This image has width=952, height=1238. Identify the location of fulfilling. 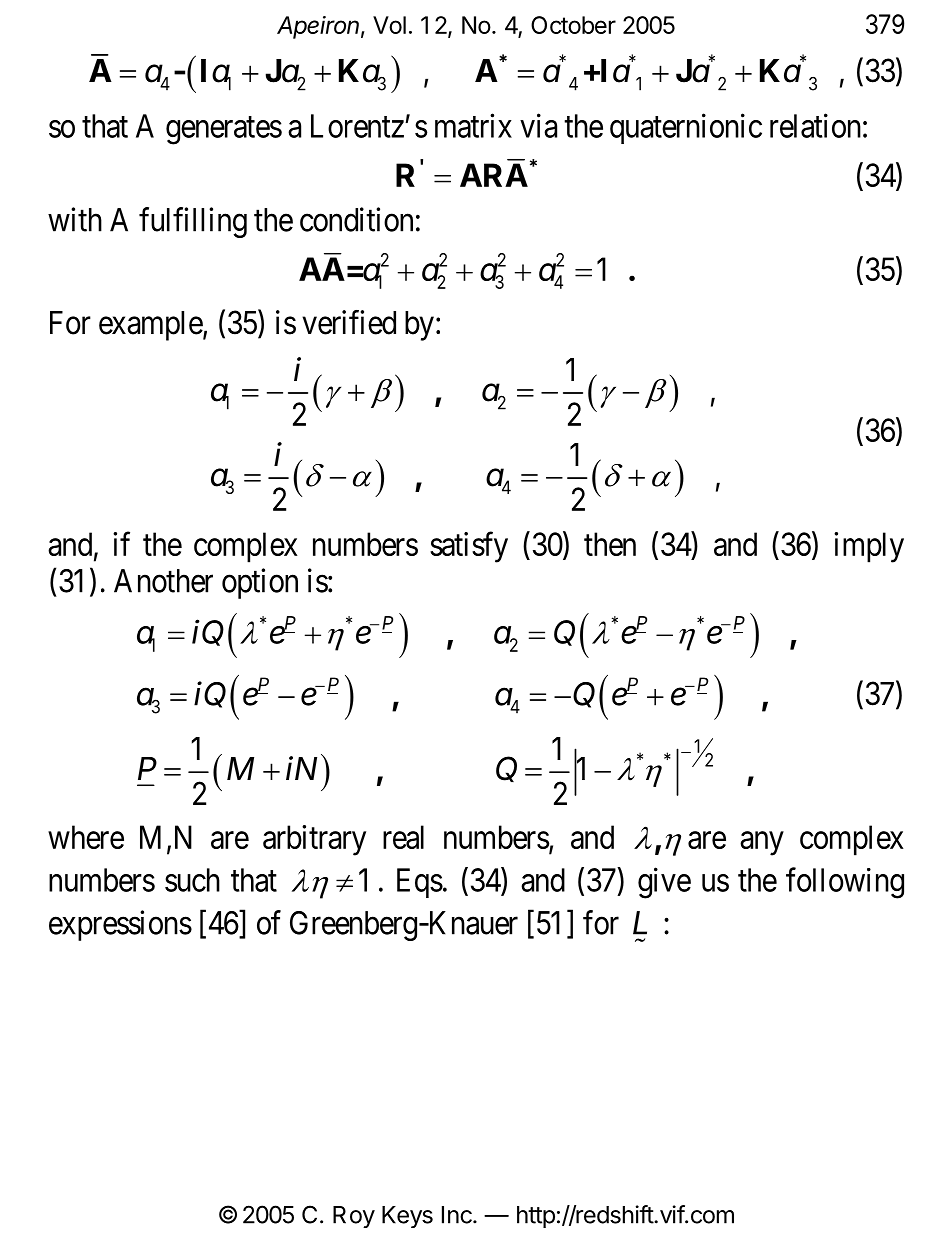
(193, 222).
